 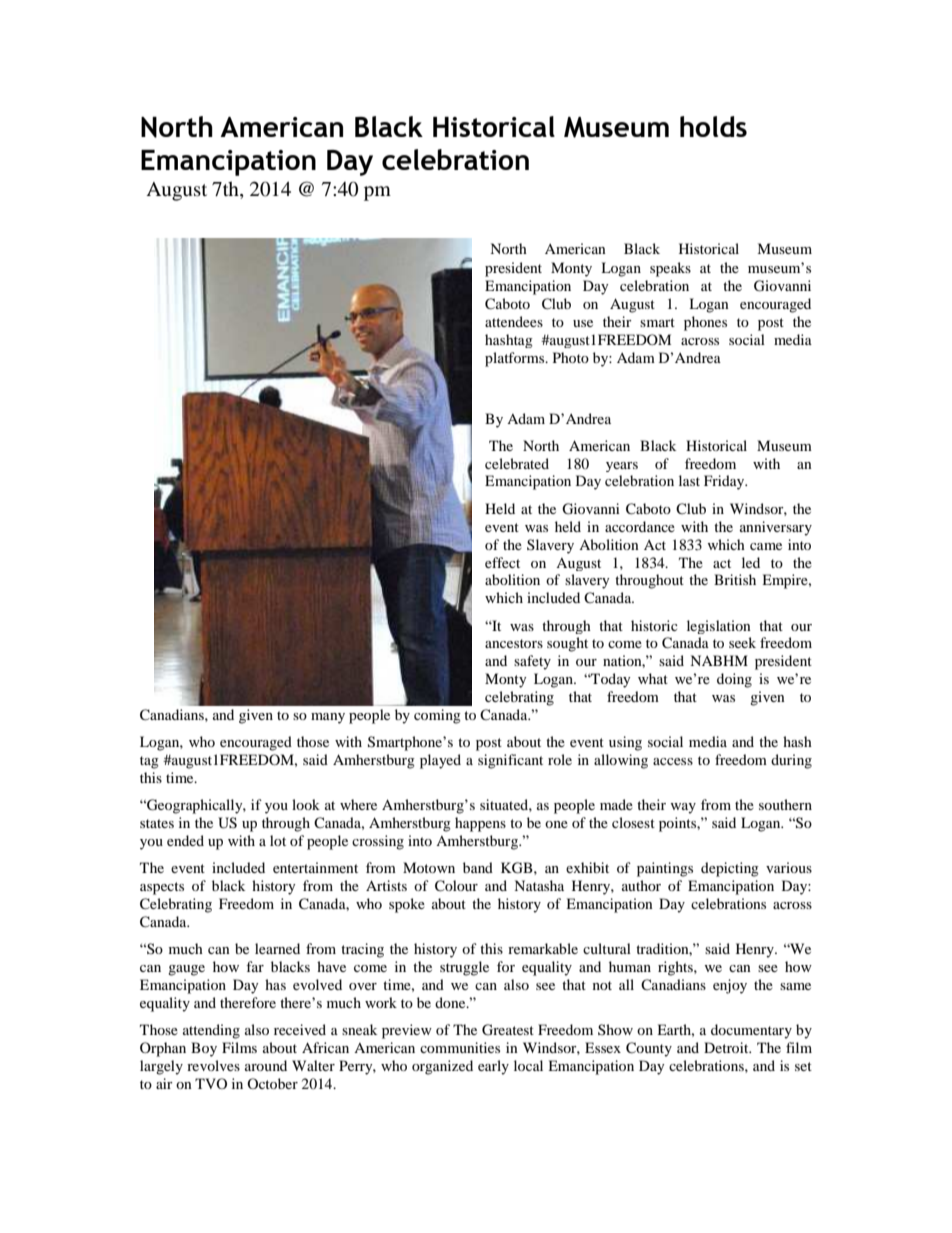 What do you see at coordinates (713, 126) in the document?
I see `holds` at bounding box center [713, 126].
